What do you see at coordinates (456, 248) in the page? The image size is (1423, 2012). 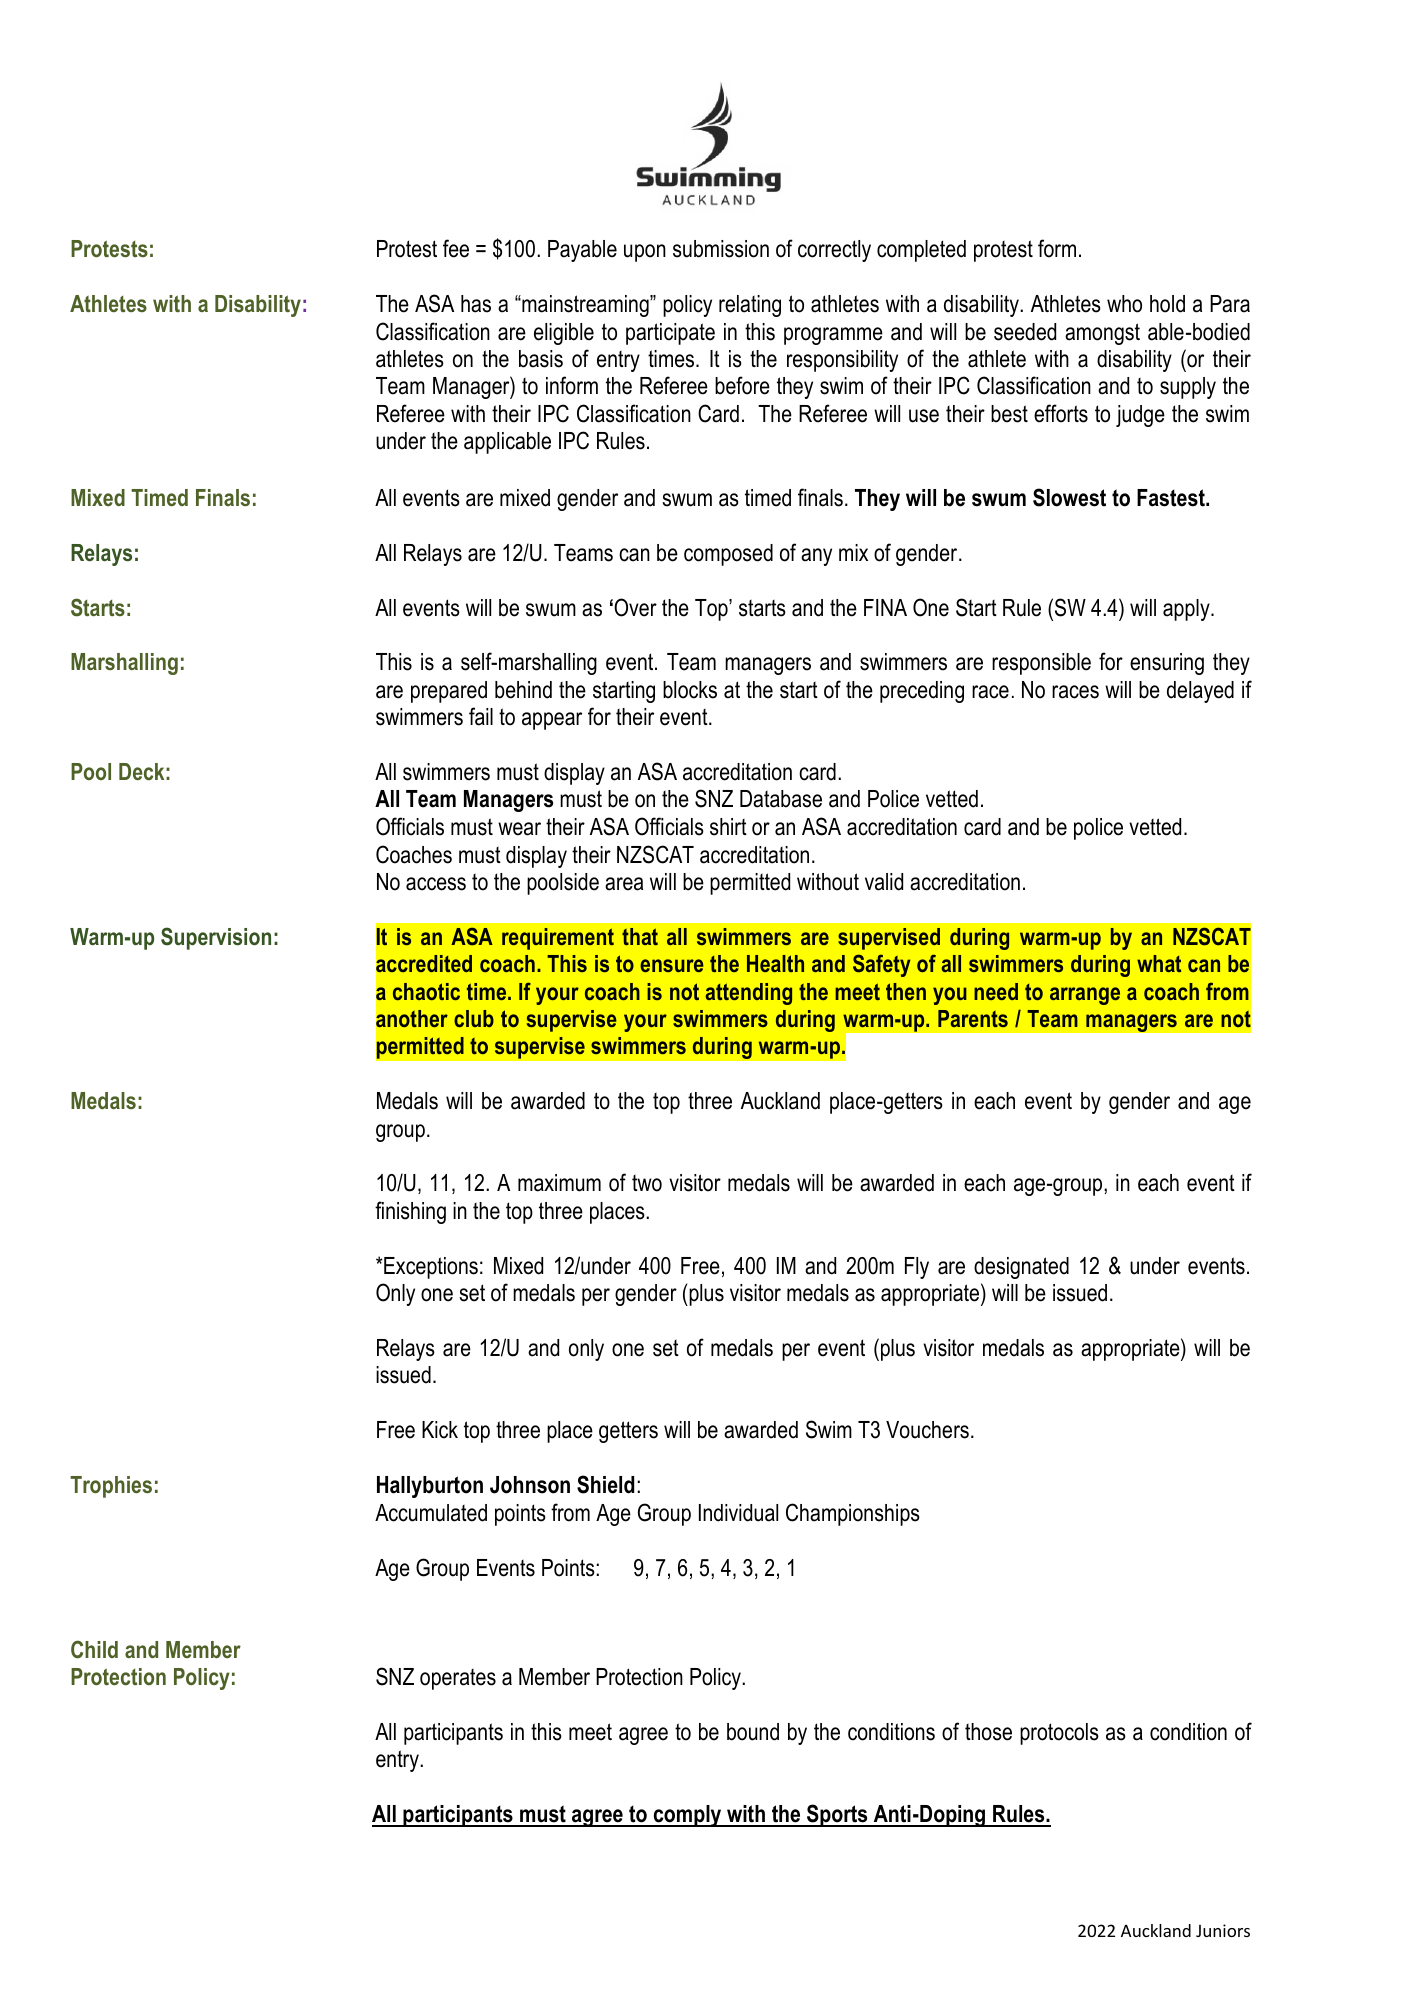 I see `fee` at bounding box center [456, 248].
